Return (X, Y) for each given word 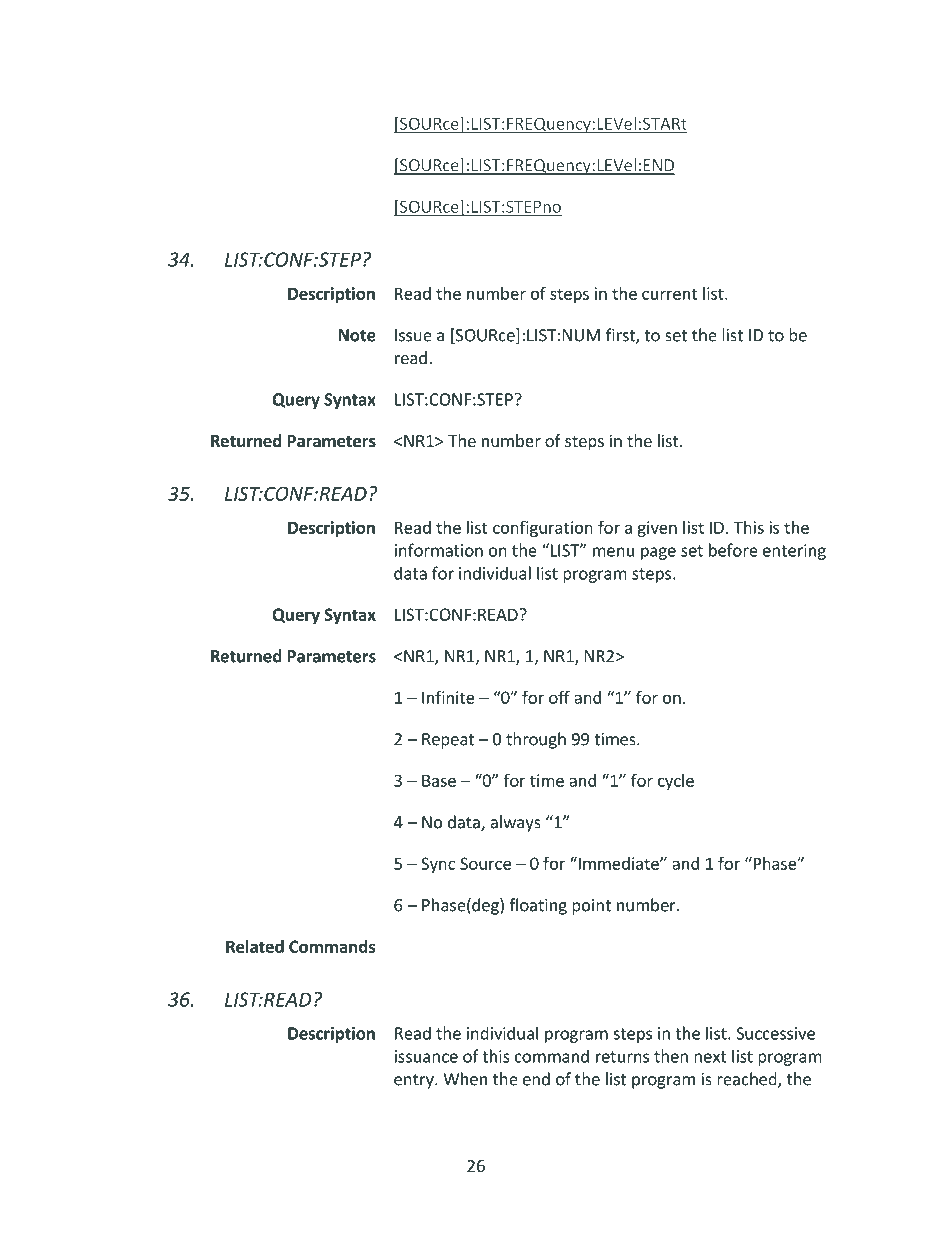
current (670, 294)
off (559, 697)
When (465, 1079)
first (621, 336)
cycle (676, 782)
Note (357, 335)
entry (415, 1081)
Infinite (448, 697)
